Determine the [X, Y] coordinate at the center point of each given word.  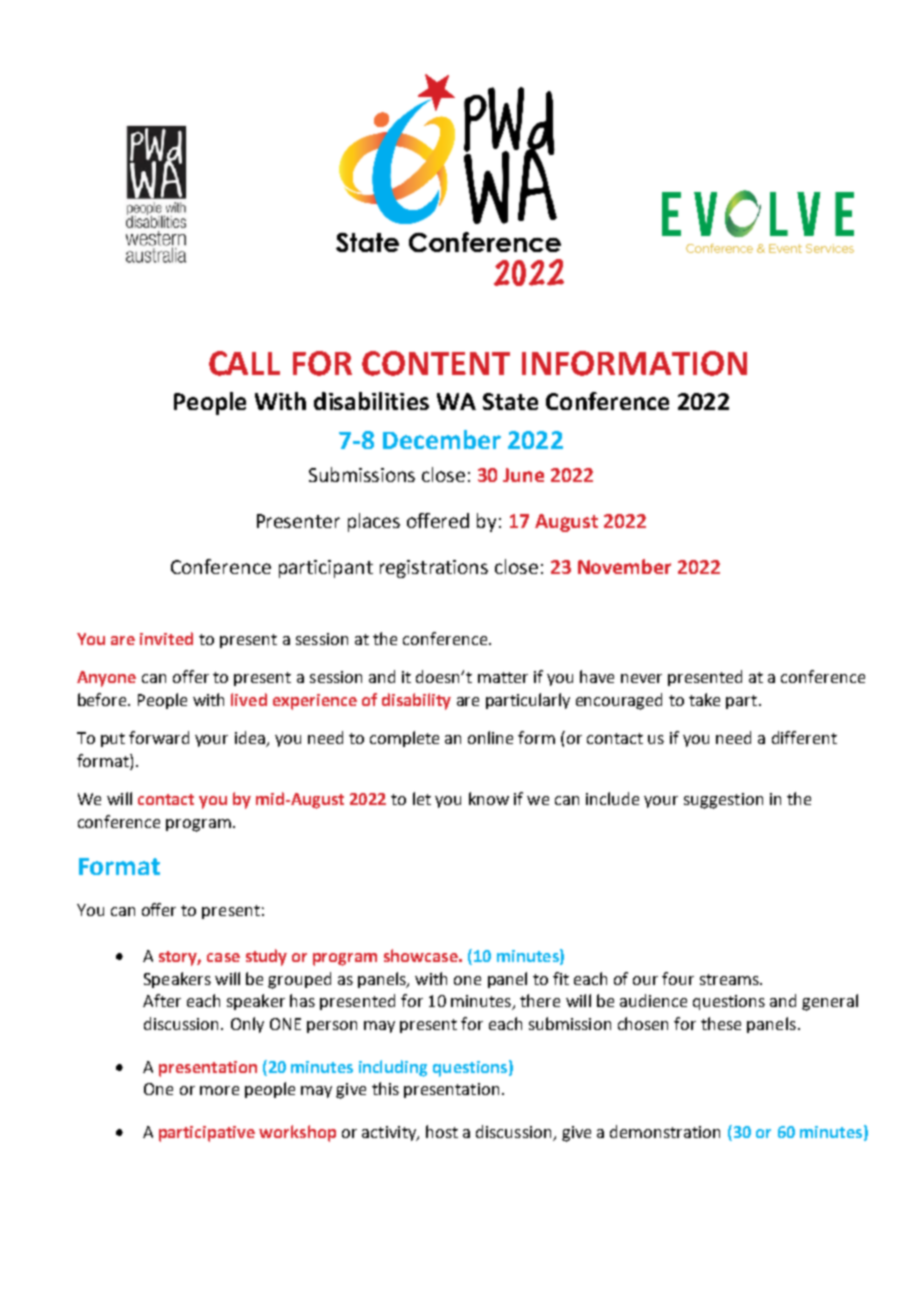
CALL [244, 363]
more [219, 1090]
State [510, 401]
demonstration [665, 1131]
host [442, 1131]
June [523, 475]
